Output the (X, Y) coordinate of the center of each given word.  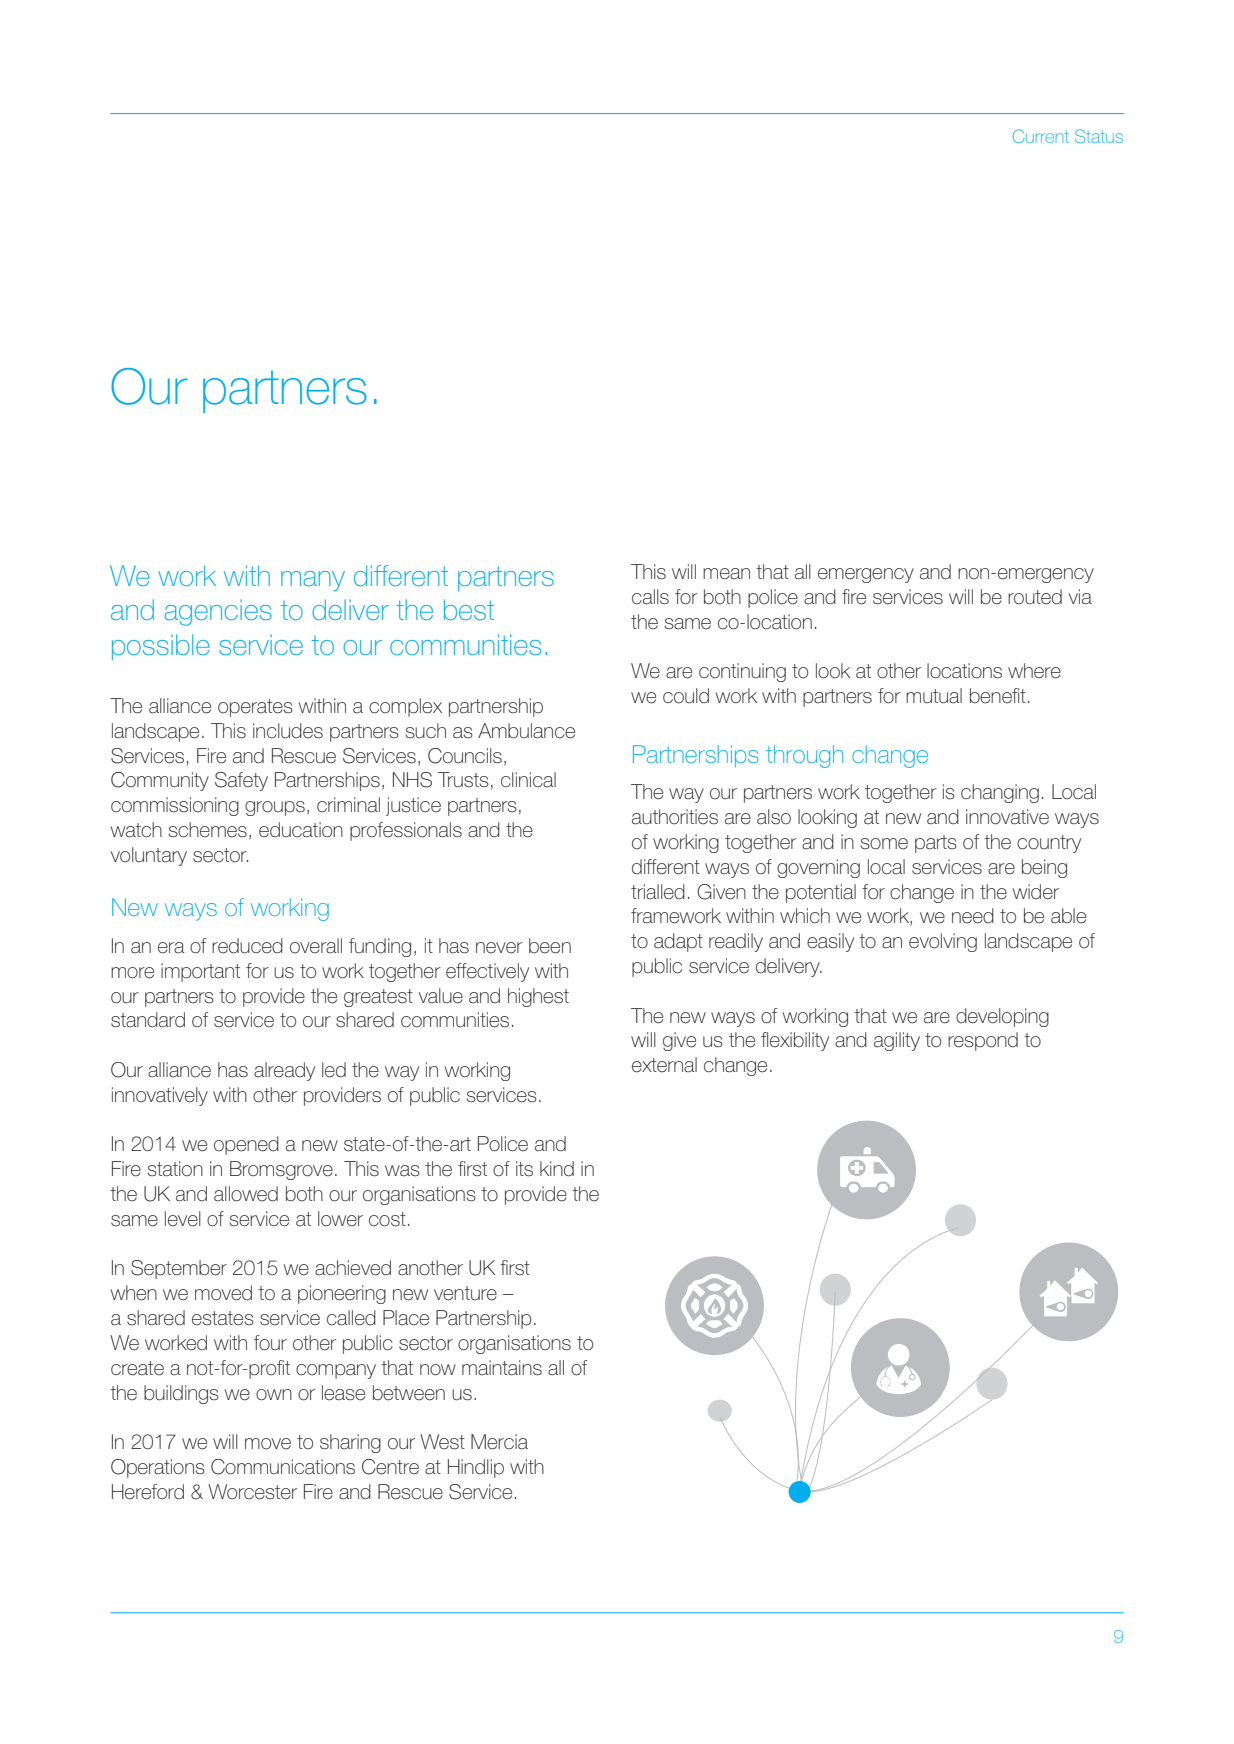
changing (1000, 793)
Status (1099, 136)
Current (1041, 136)
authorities (675, 817)
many (313, 581)
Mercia (499, 1442)
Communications (283, 1467)
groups (275, 808)
